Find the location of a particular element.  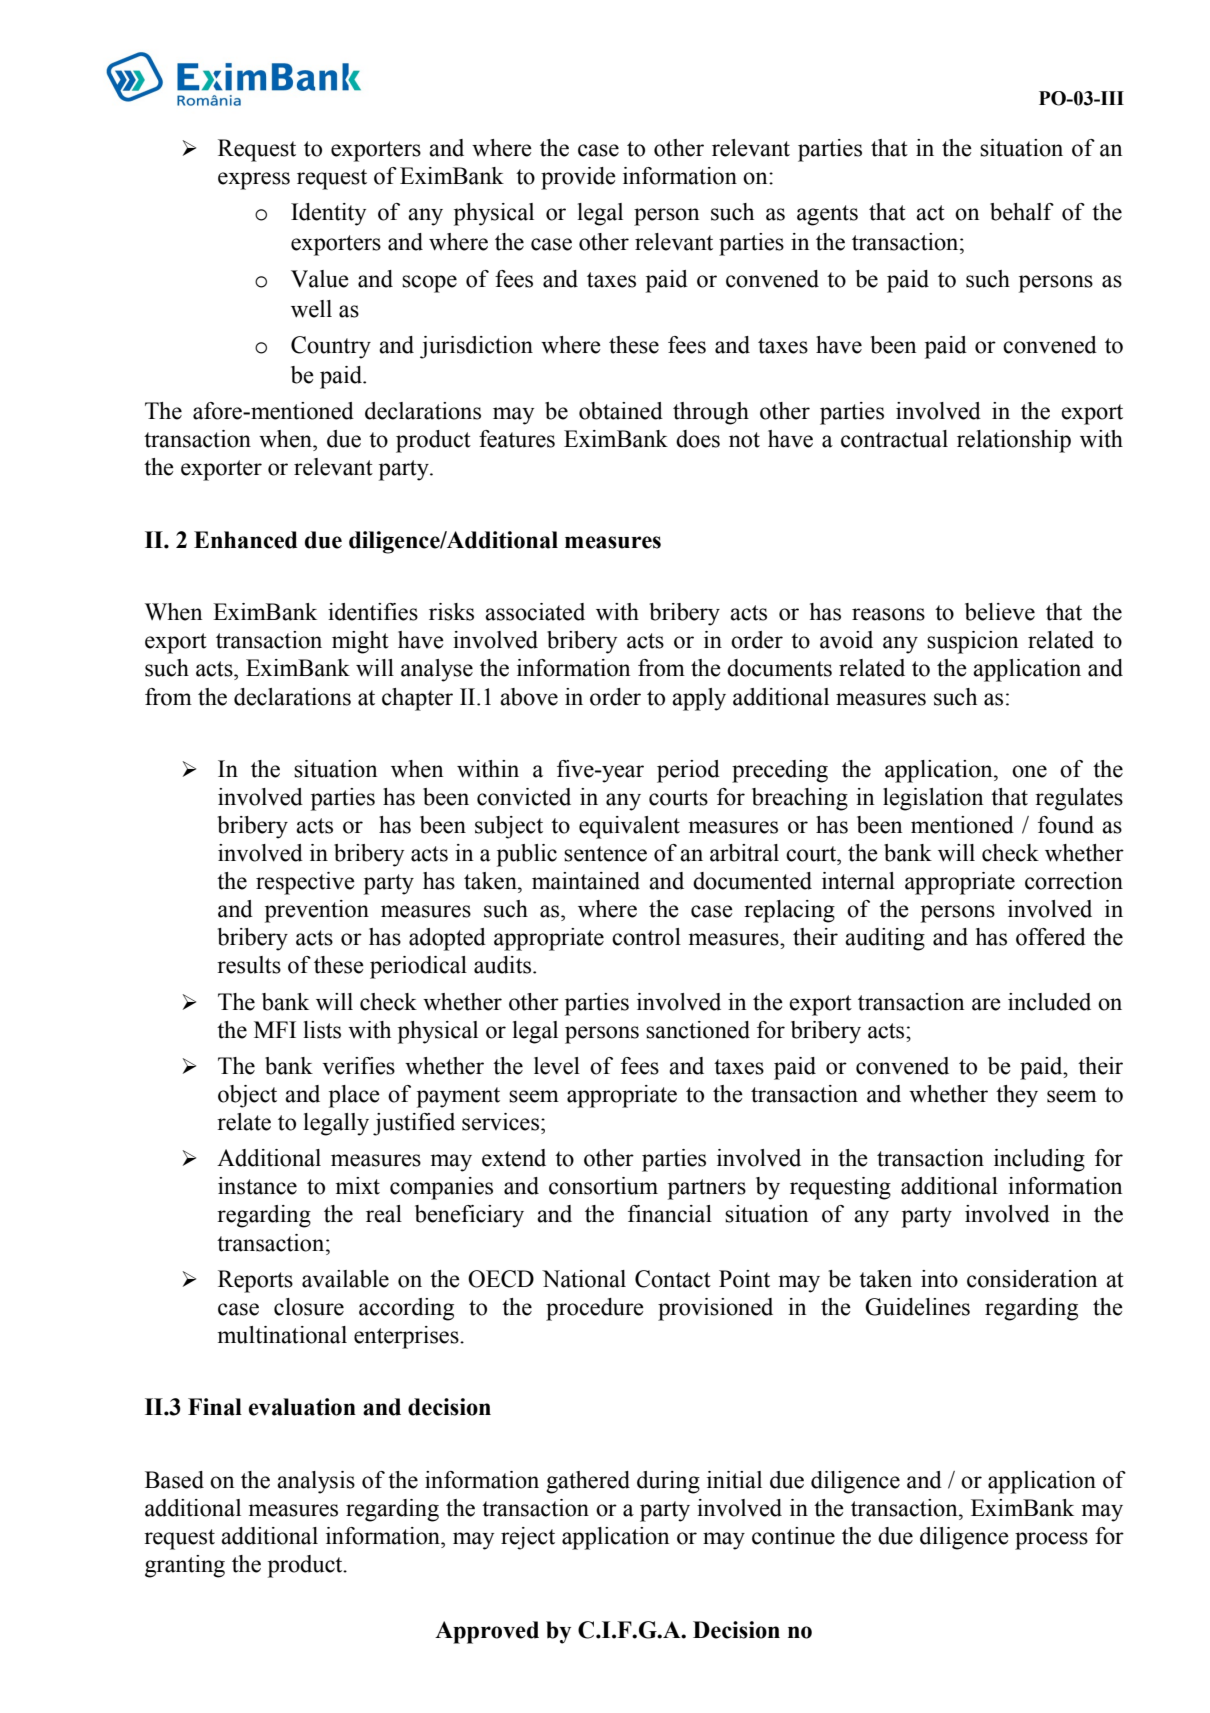

behalf is located at coordinates (1022, 212).
